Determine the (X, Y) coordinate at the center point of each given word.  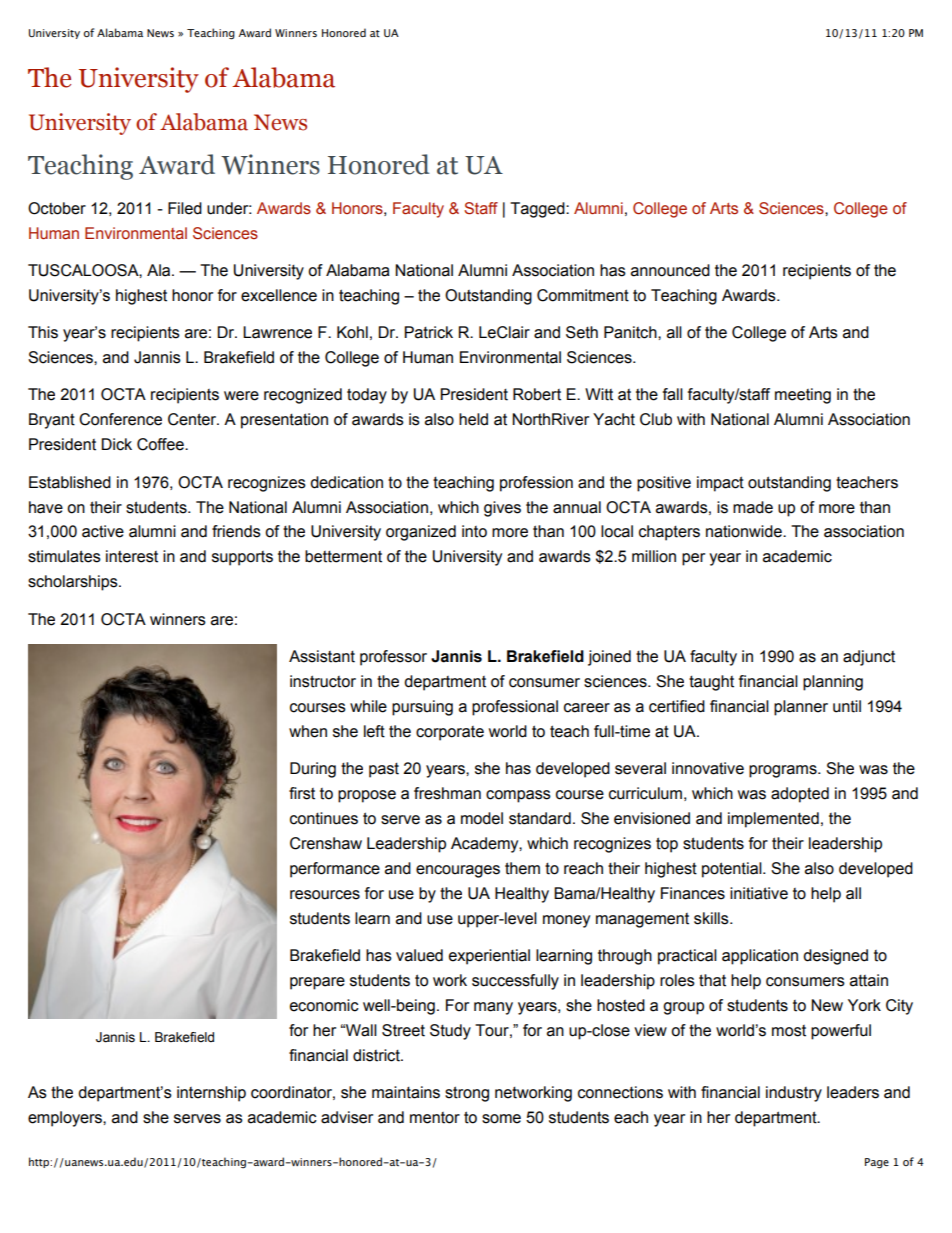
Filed (185, 208)
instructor (323, 681)
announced (670, 270)
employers (66, 1119)
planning (833, 683)
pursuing (422, 708)
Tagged (538, 210)
